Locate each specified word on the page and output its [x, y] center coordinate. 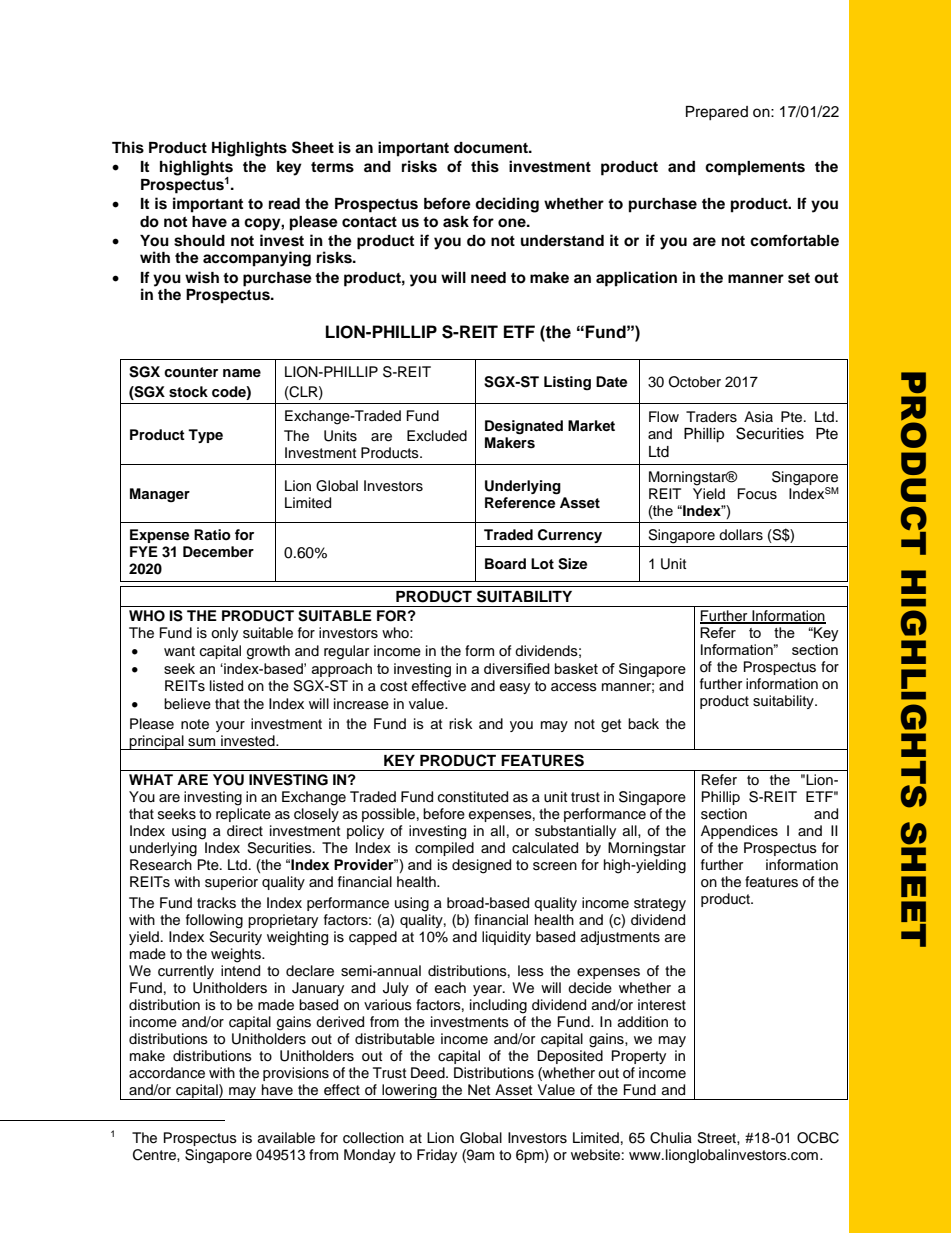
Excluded [437, 436]
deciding [507, 205]
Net [479, 1089]
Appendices [739, 832]
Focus [757, 494]
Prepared [717, 113]
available [286, 1138]
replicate [243, 813]
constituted [473, 797]
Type [205, 436]
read [284, 204]
